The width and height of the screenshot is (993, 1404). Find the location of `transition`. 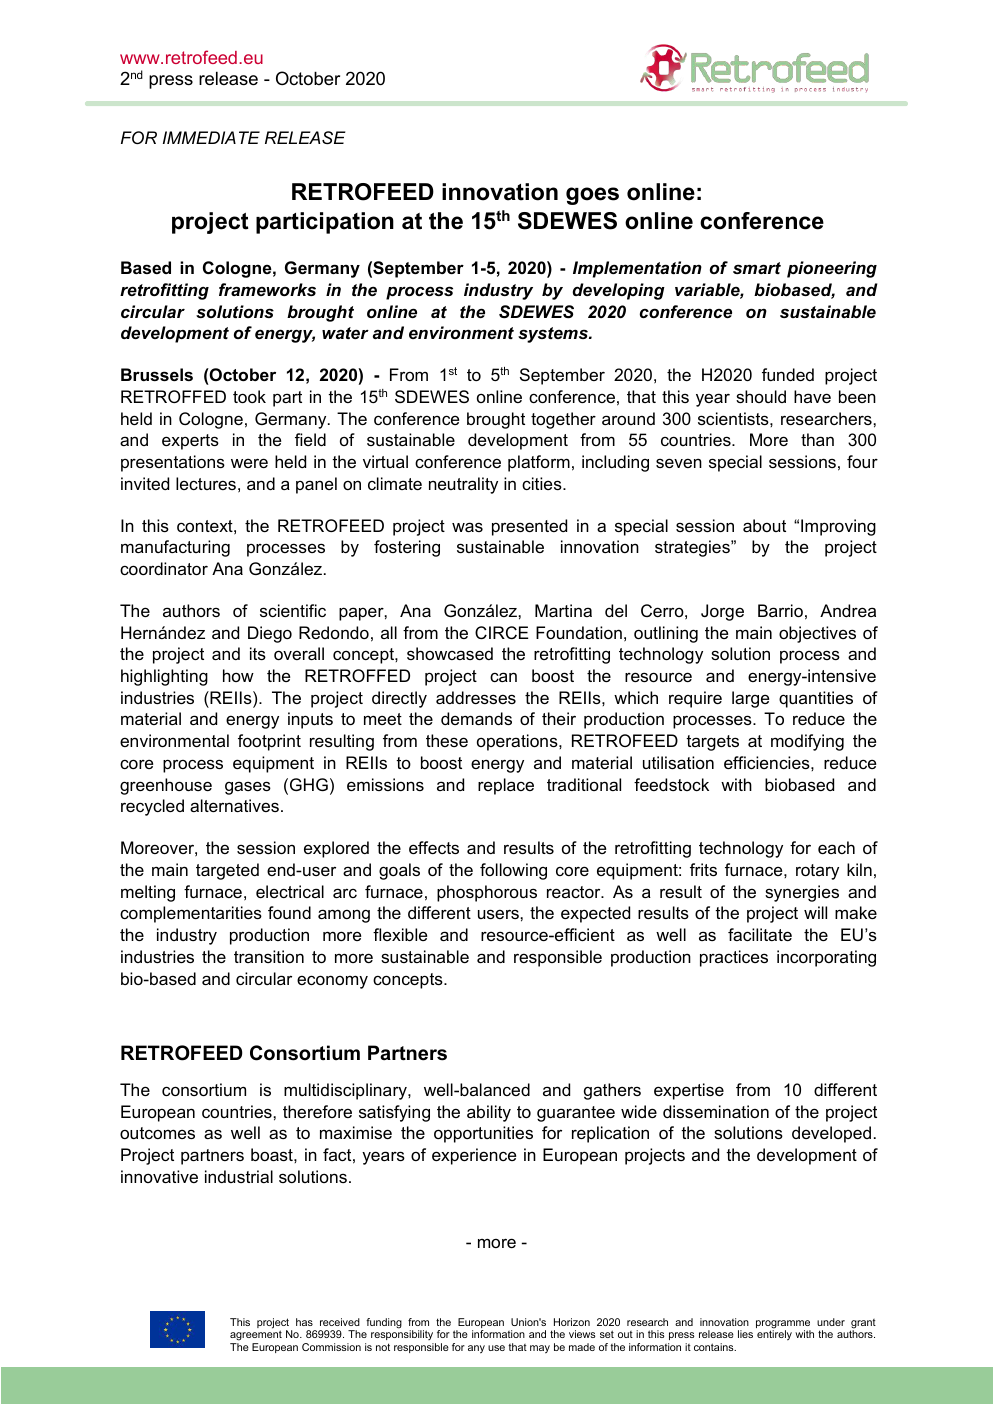

transition is located at coordinates (269, 956).
